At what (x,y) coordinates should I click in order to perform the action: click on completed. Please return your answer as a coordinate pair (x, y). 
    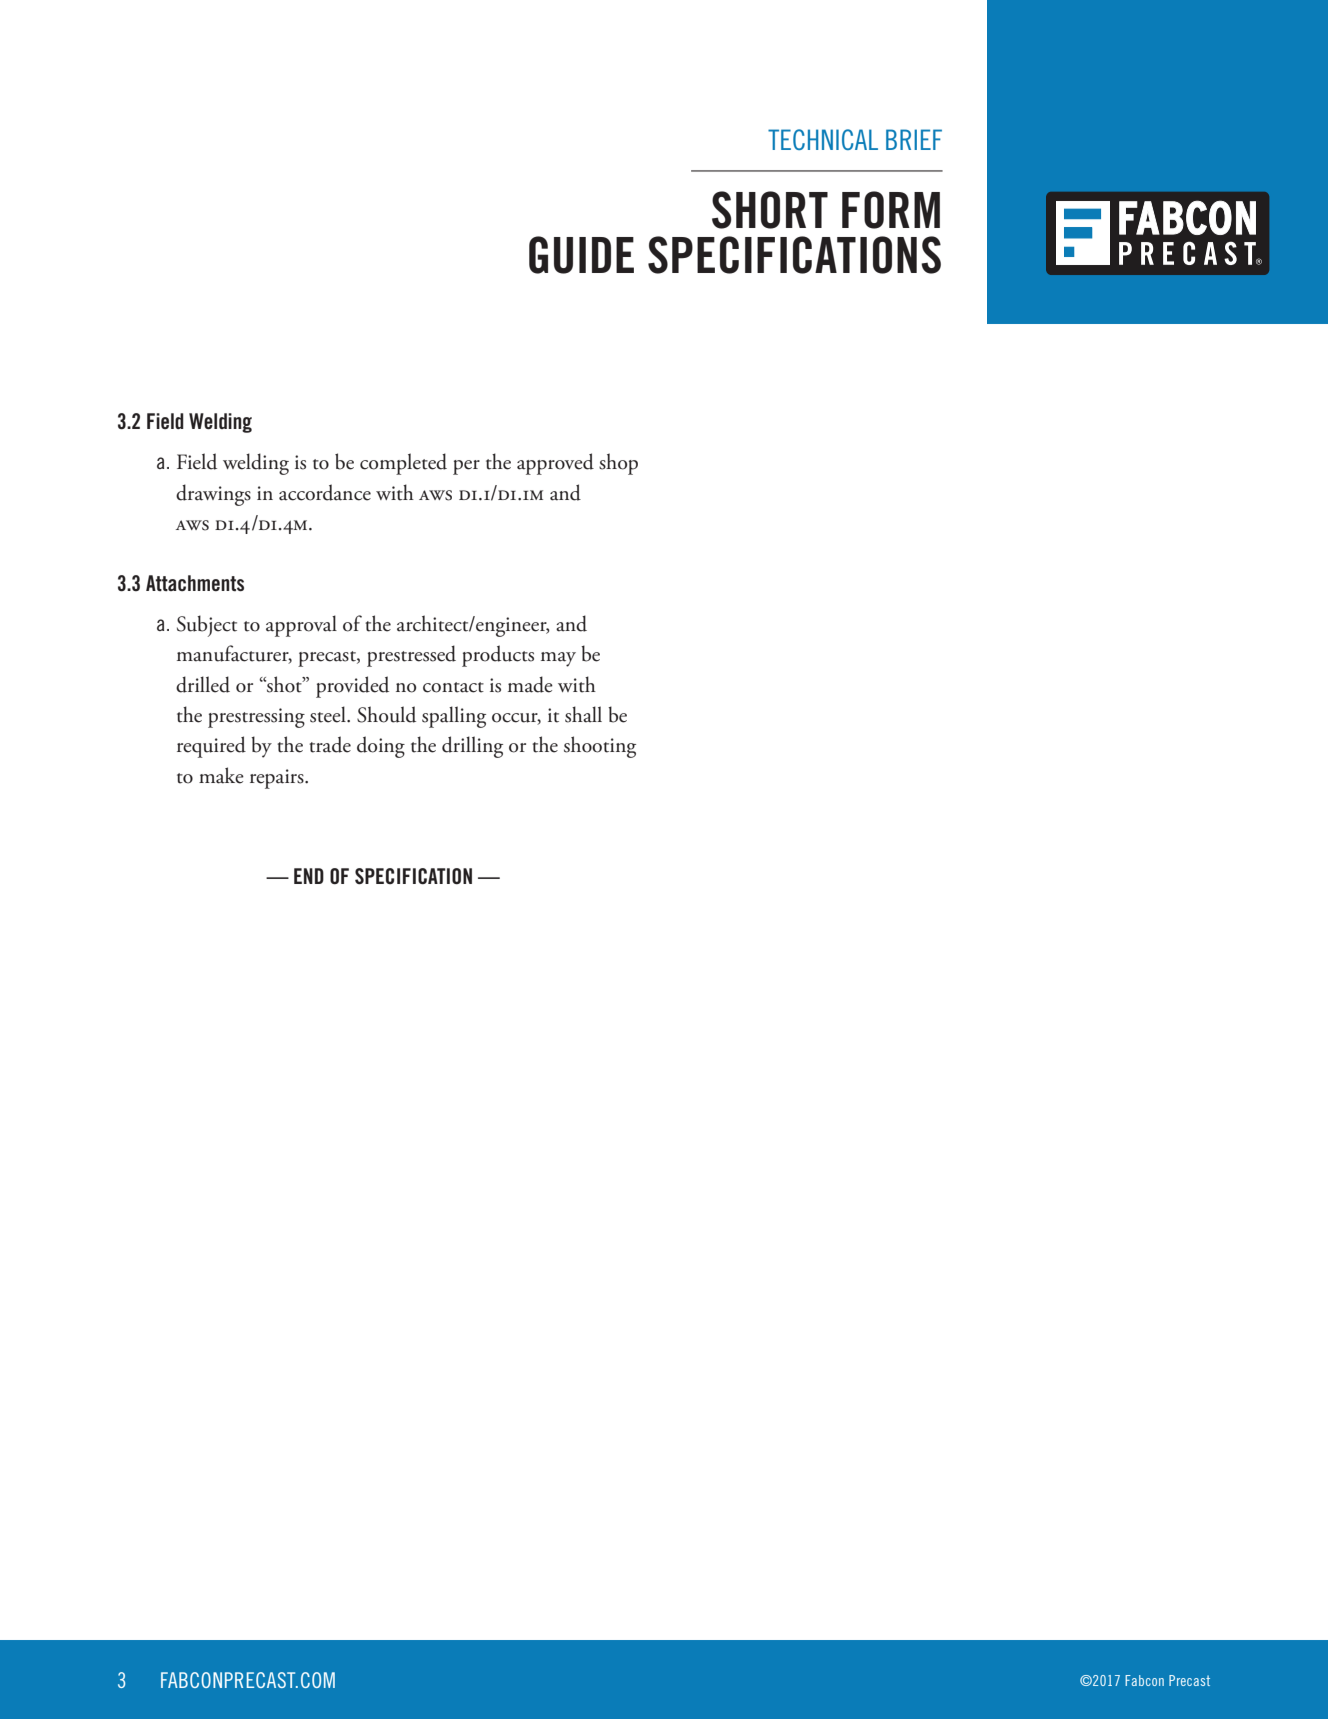
    Looking at the image, I should click on (403, 464).
